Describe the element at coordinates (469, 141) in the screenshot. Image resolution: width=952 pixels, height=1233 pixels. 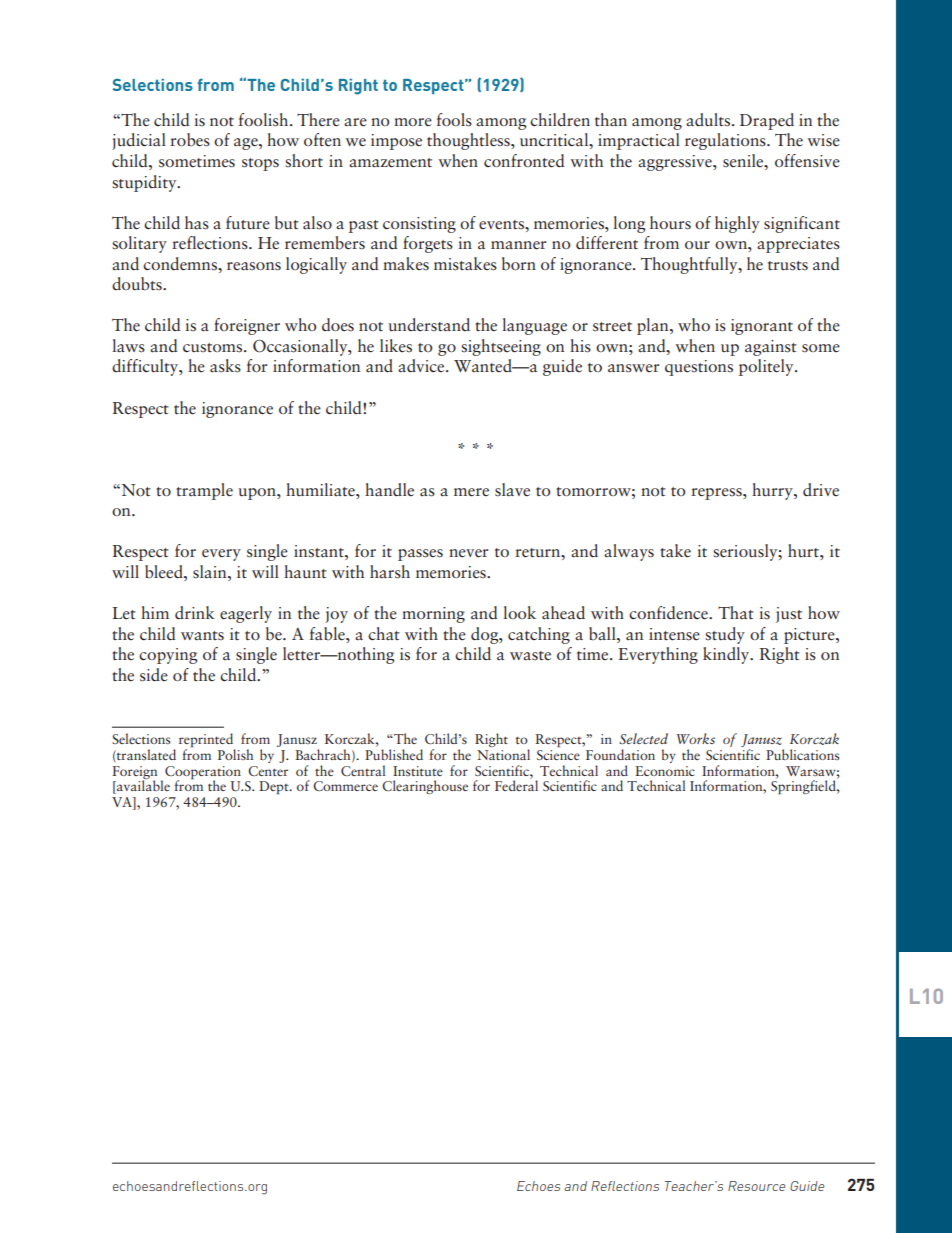
I see `thoughtless` at that location.
